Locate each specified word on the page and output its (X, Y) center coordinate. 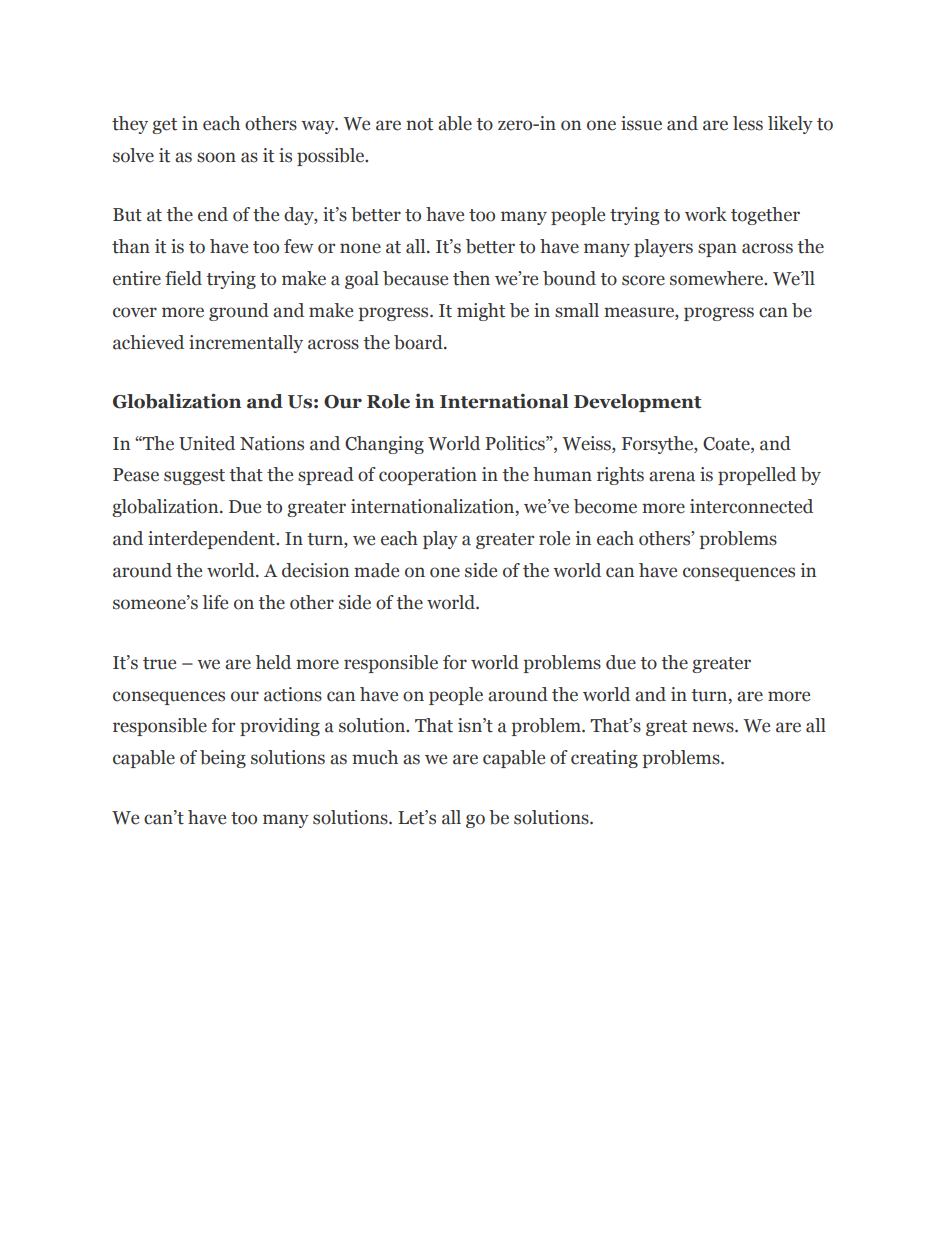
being (223, 759)
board (419, 342)
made (376, 570)
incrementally (246, 344)
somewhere (718, 278)
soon (216, 157)
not (419, 124)
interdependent (213, 540)
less (748, 123)
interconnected (751, 506)
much (375, 757)
